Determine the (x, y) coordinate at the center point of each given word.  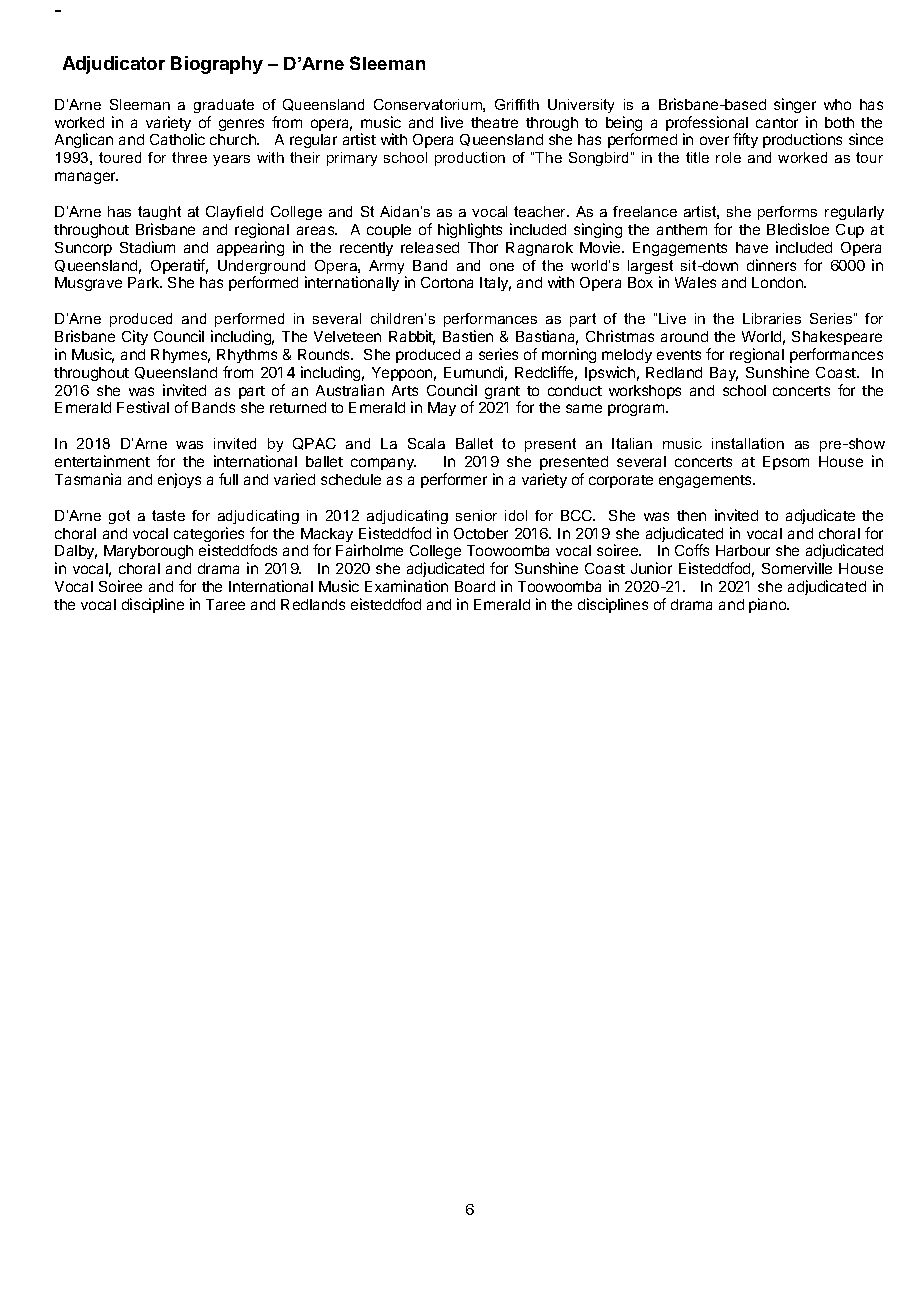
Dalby (76, 554)
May (442, 409)
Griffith (517, 104)
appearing (250, 248)
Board (475, 586)
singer (795, 105)
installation (748, 443)
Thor (483, 247)
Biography (217, 65)
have (752, 247)
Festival (143, 407)
